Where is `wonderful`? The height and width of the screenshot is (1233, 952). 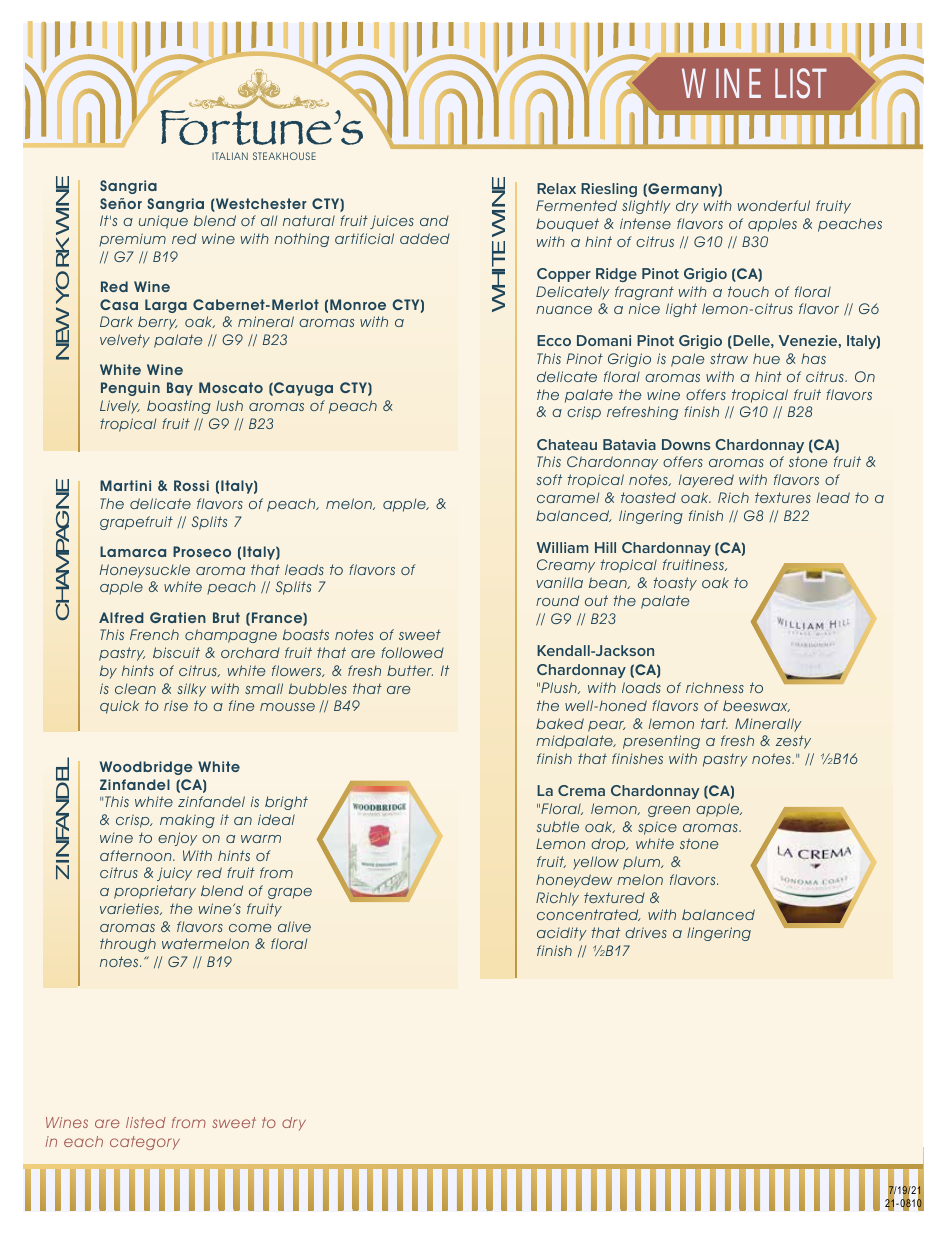
wonderful is located at coordinates (774, 205).
